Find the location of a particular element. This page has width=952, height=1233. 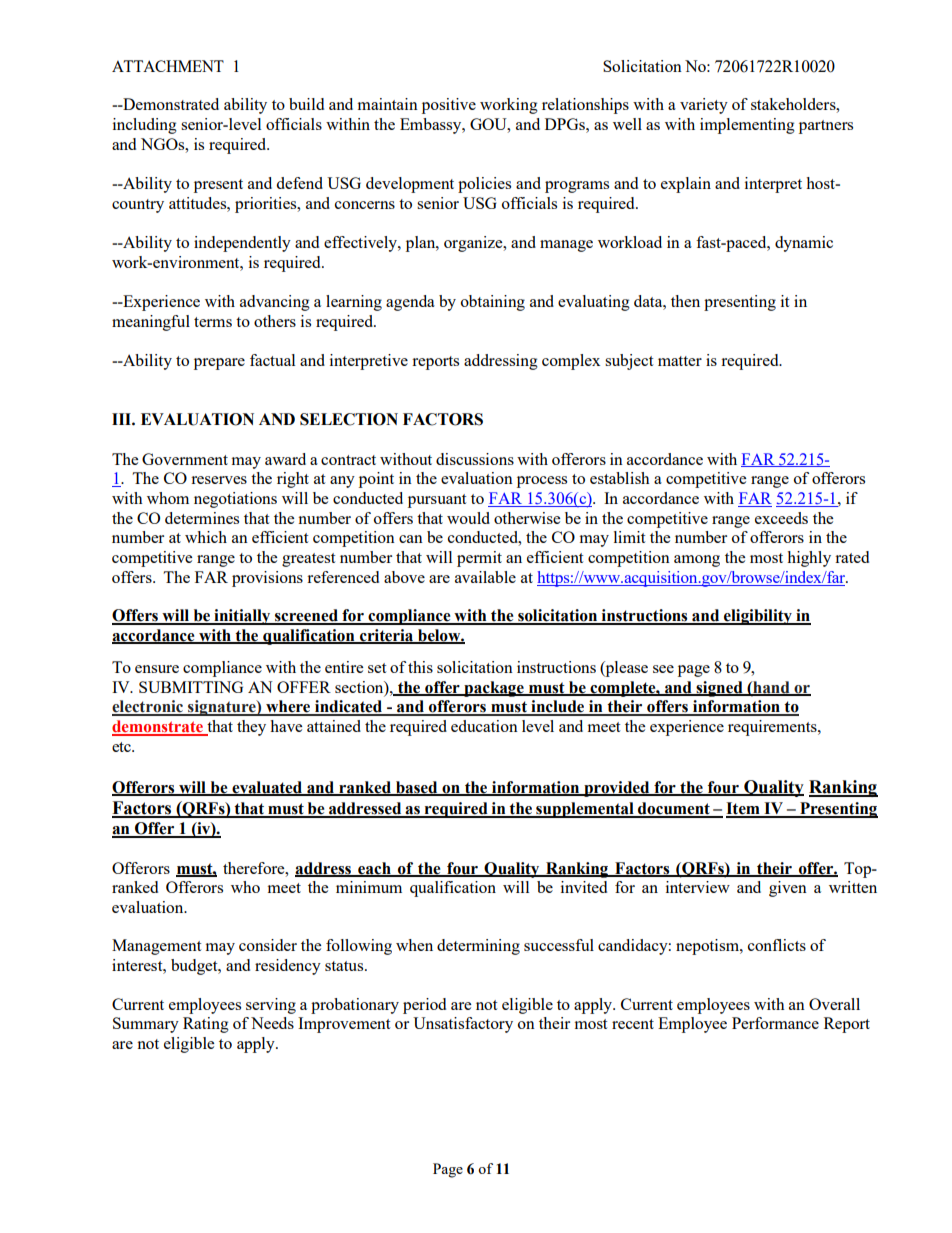

package is located at coordinates (494, 689).
